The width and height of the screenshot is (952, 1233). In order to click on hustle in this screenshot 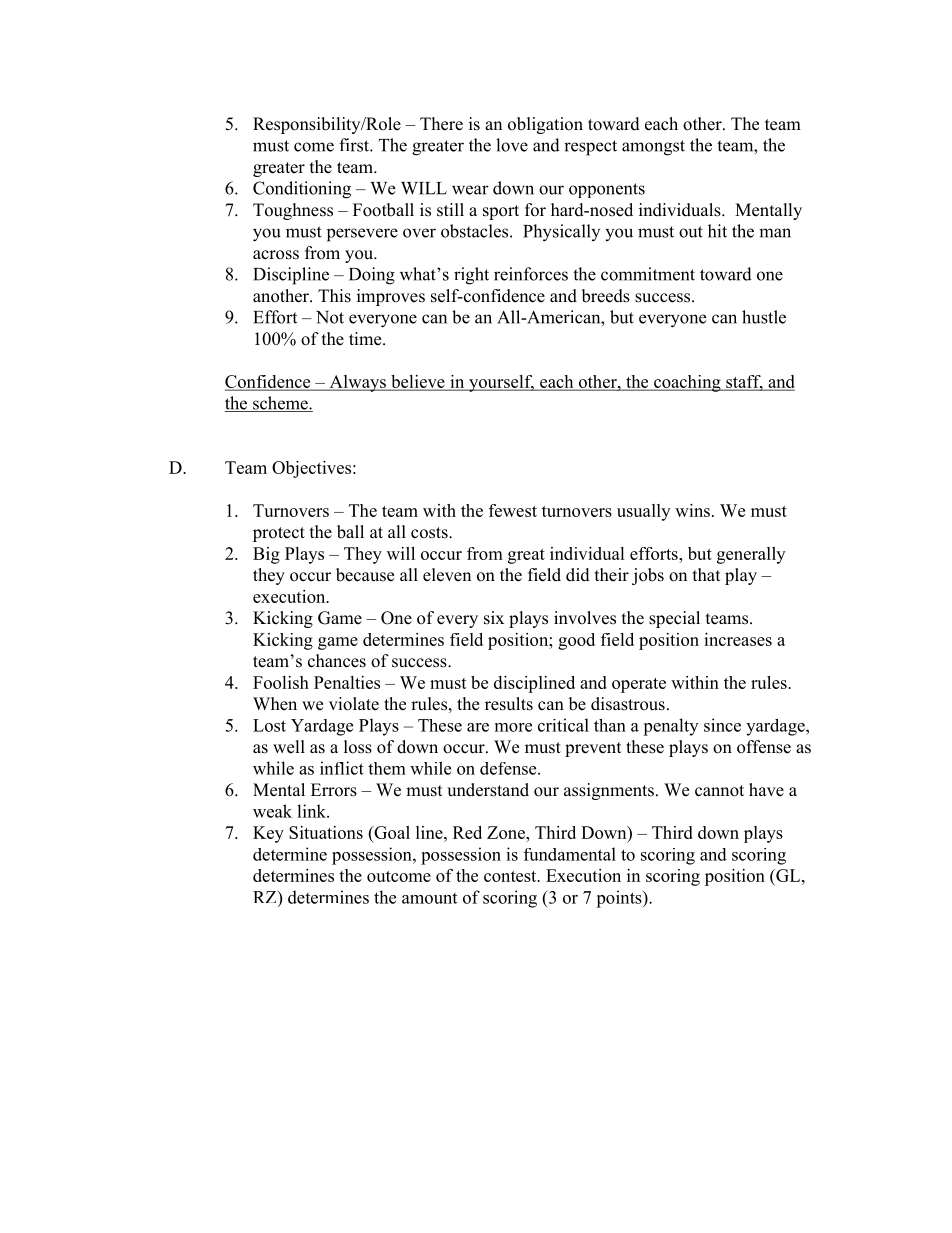, I will do `click(764, 317)`.
